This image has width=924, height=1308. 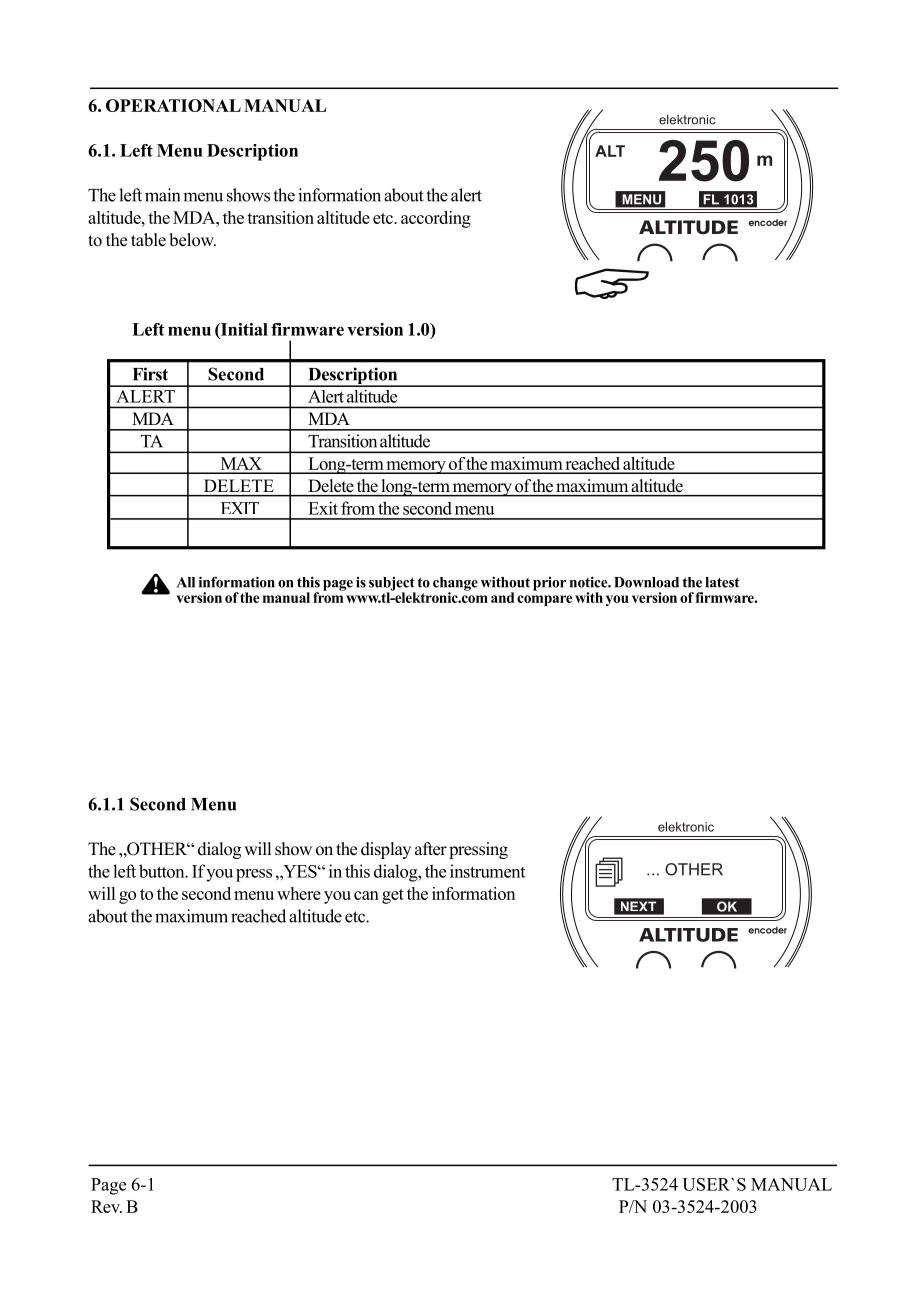 What do you see at coordinates (192, 240) in the image?
I see `below` at bounding box center [192, 240].
